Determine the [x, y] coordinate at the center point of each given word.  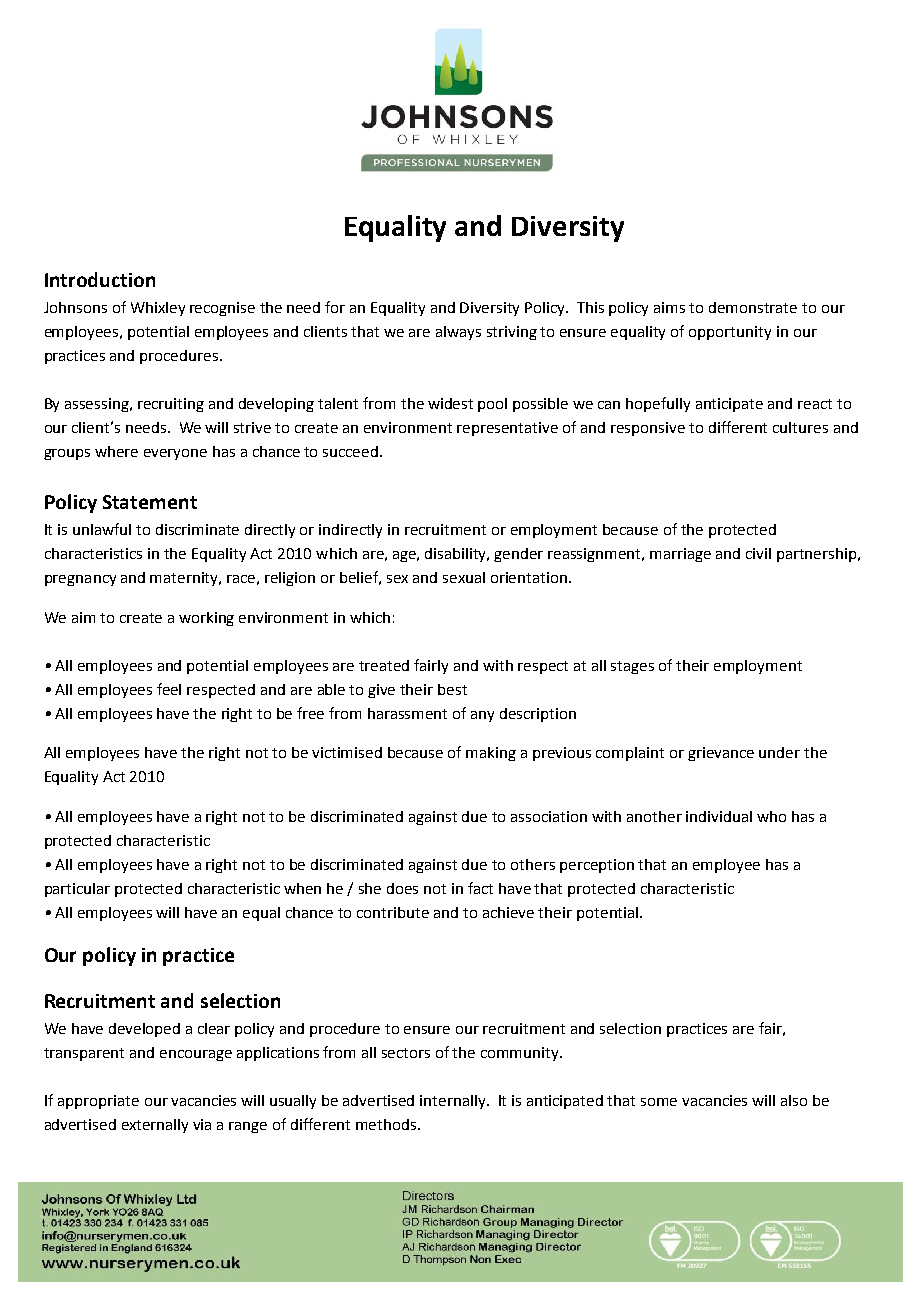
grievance [721, 754]
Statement [150, 502]
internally [454, 1102]
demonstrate [753, 307]
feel [169, 689]
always [458, 333]
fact [480, 888]
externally [155, 1126]
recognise [222, 309]
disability [457, 555]
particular [77, 890]
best [452, 689]
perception [597, 866]
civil [758, 553]
